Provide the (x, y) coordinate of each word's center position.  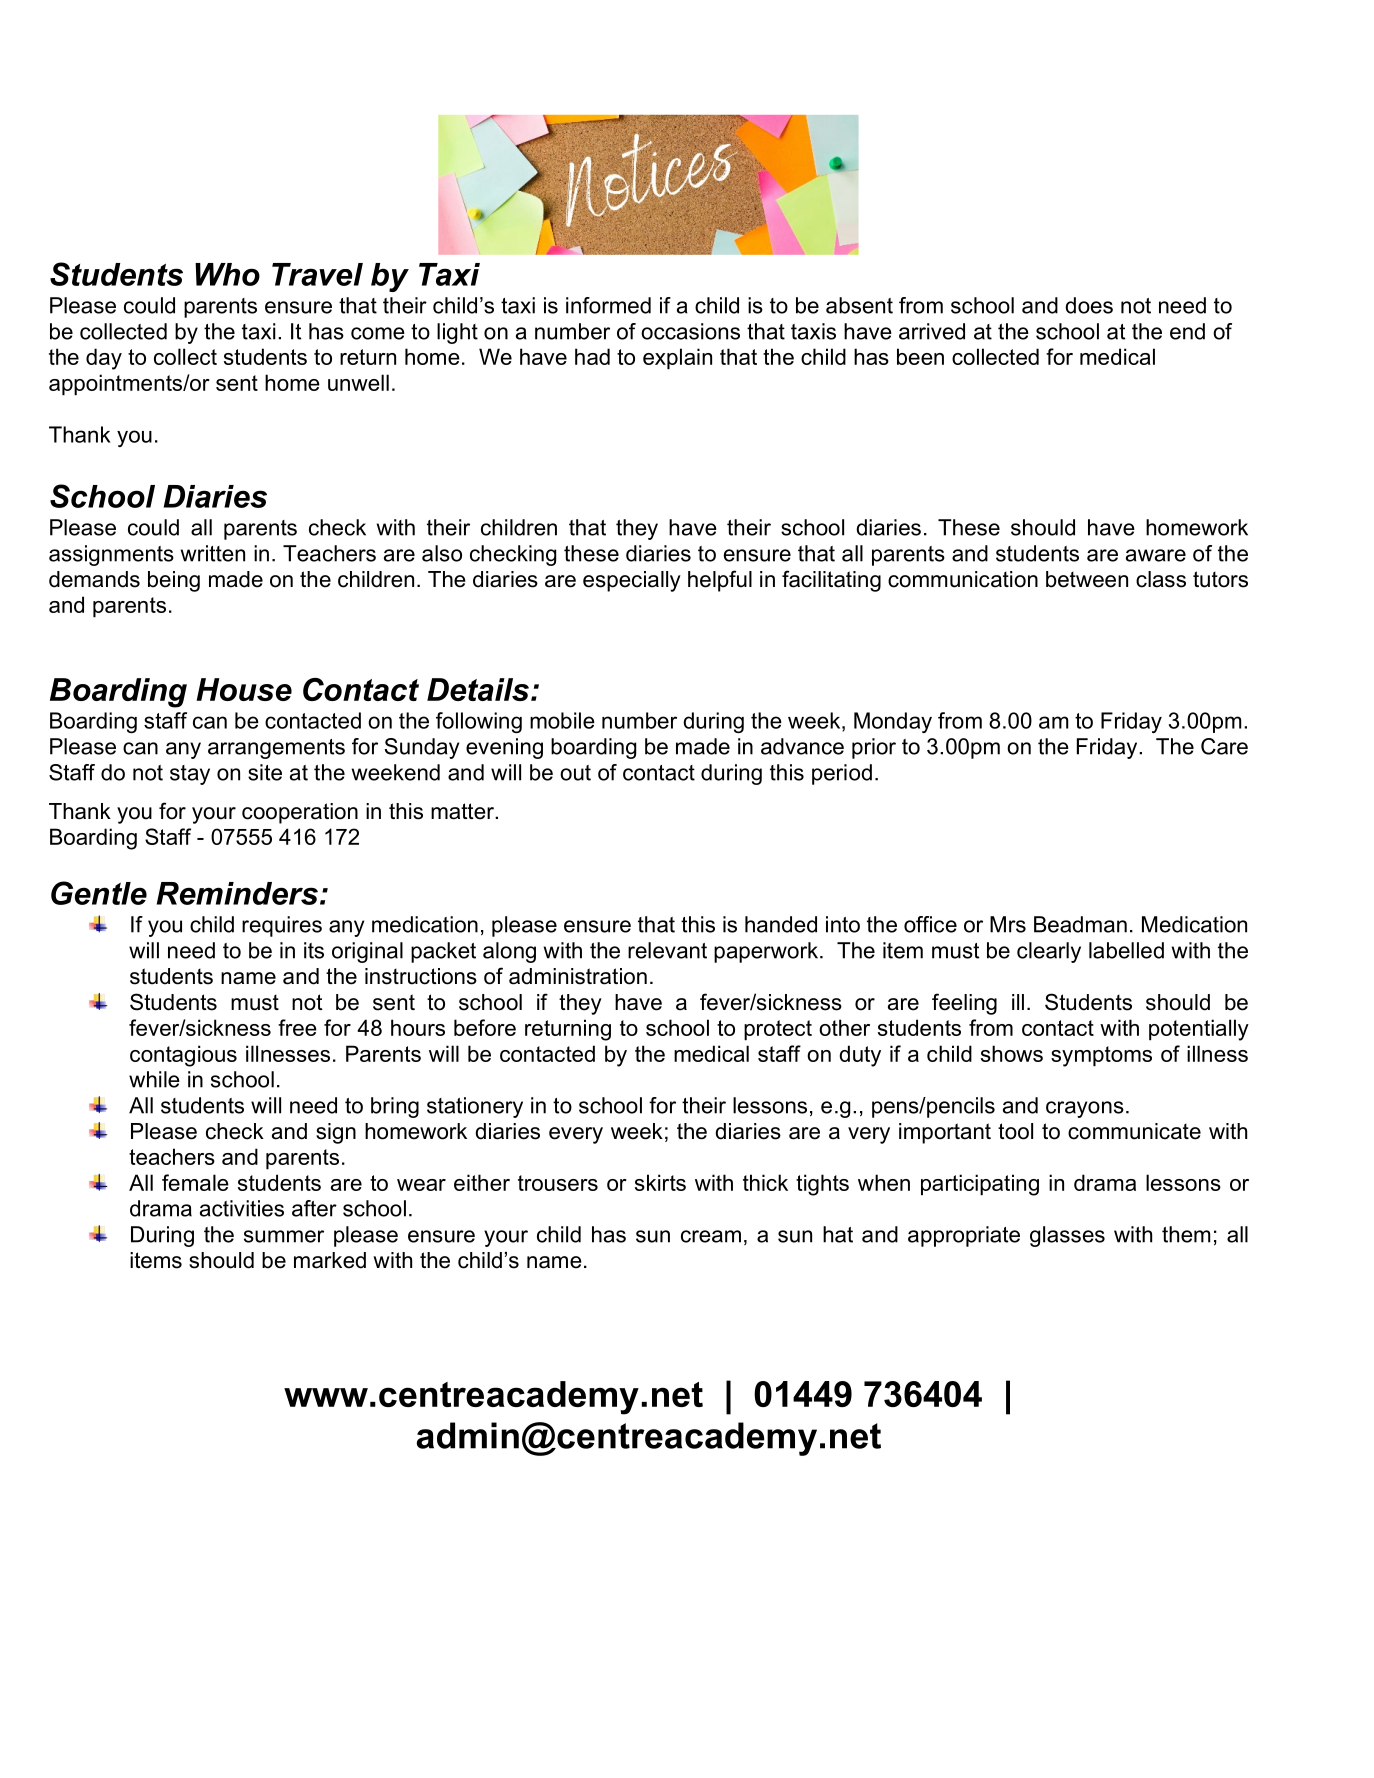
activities (242, 1208)
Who (227, 274)
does (1089, 305)
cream (711, 1236)
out (575, 773)
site (265, 772)
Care (1224, 746)
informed (608, 305)
